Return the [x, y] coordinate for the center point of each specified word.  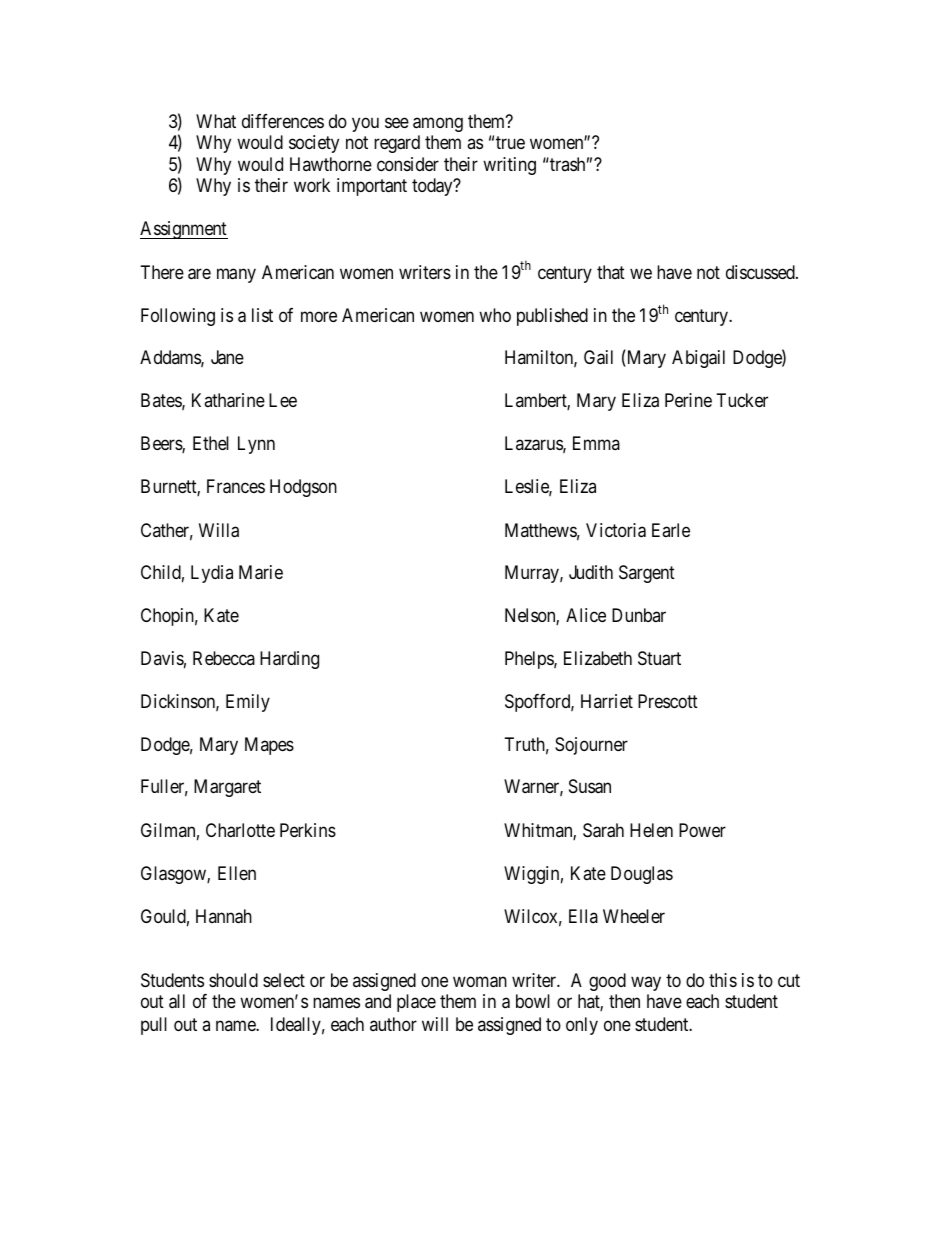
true [510, 142]
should [233, 980]
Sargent [647, 574]
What [216, 121]
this [723, 980]
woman [480, 982]
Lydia [212, 574]
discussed [761, 272]
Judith [591, 572]
